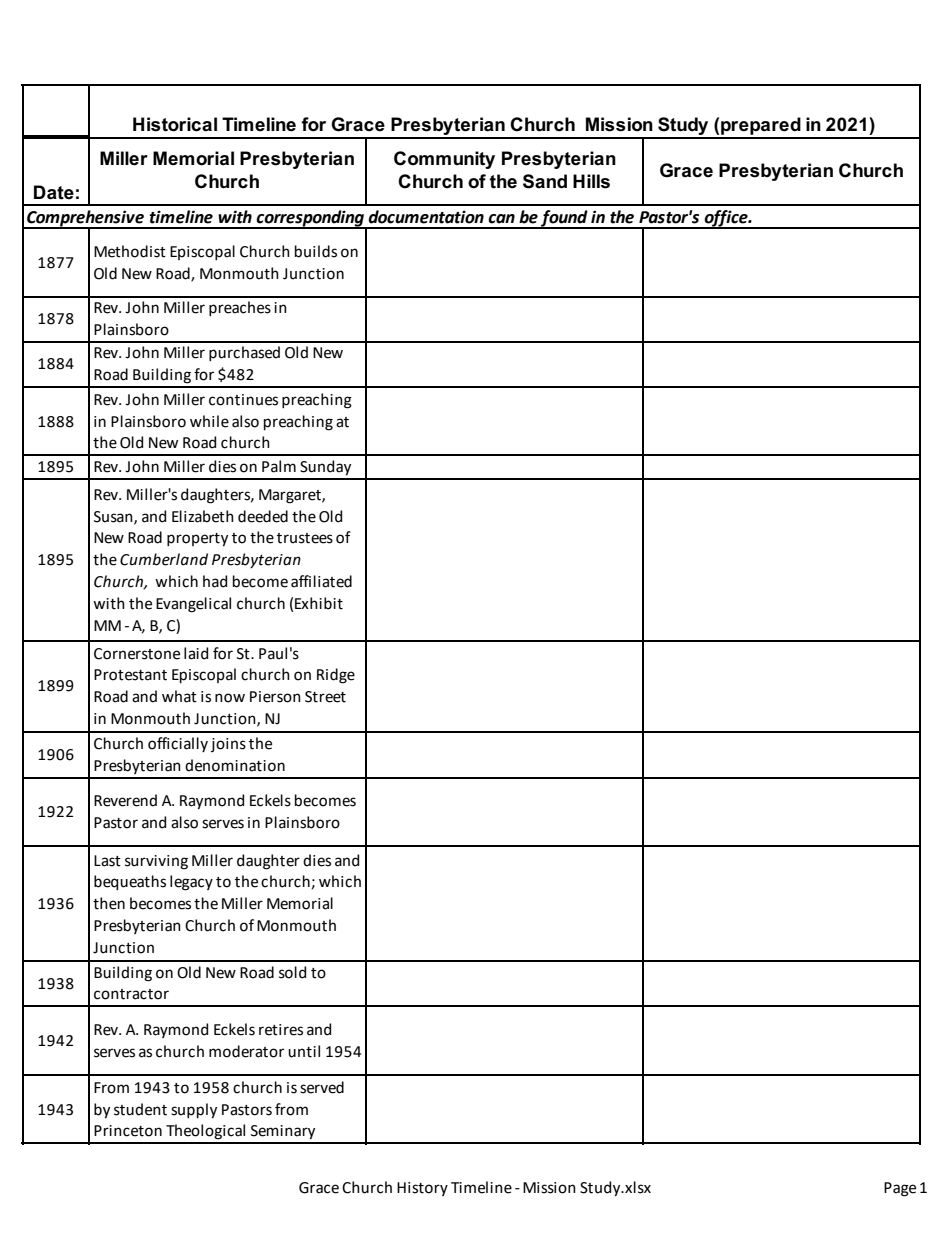 This document has width=952, height=1233. I want to click on Ridge, so click(336, 676).
